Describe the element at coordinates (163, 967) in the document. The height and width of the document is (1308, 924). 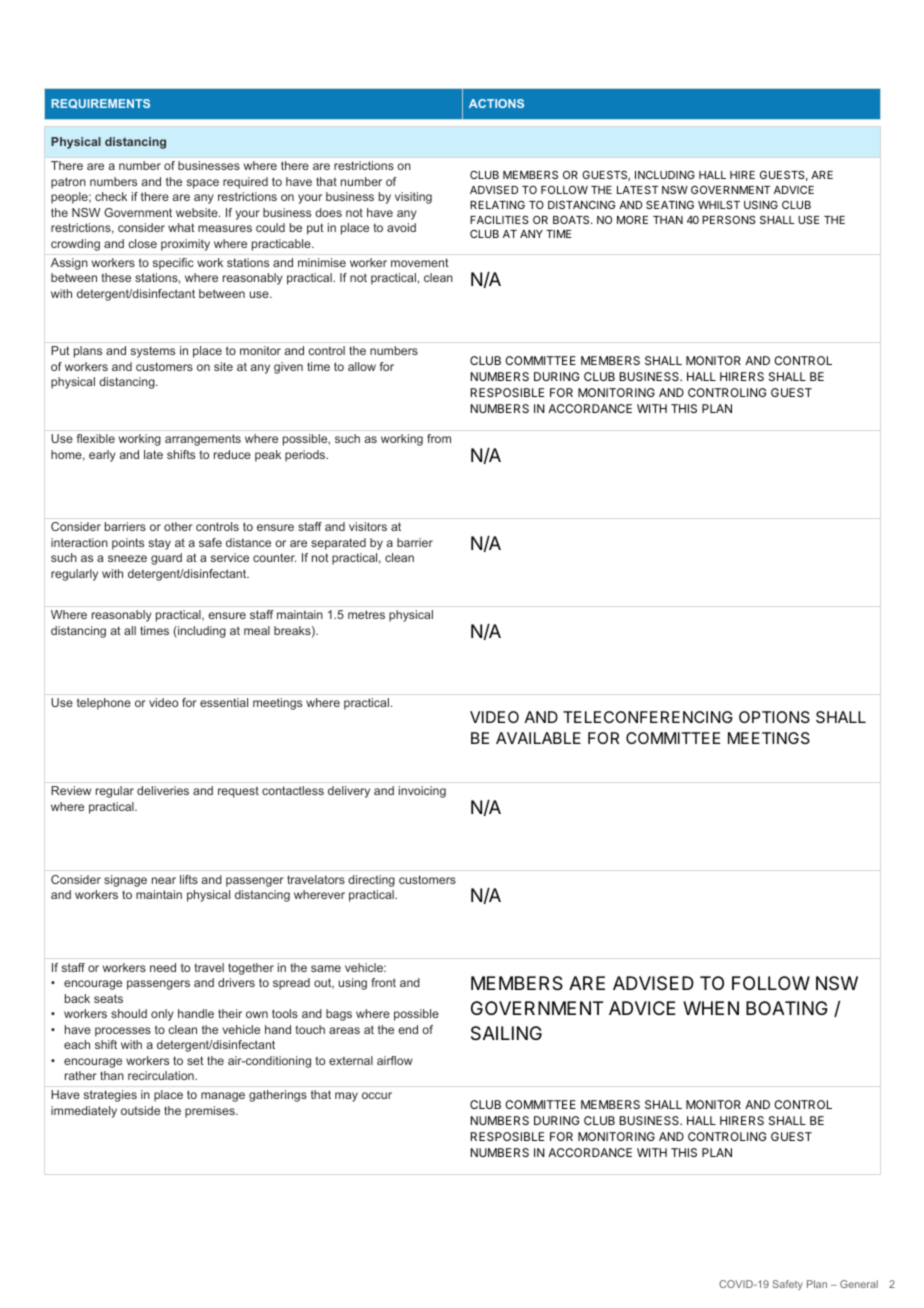
I see `need` at that location.
